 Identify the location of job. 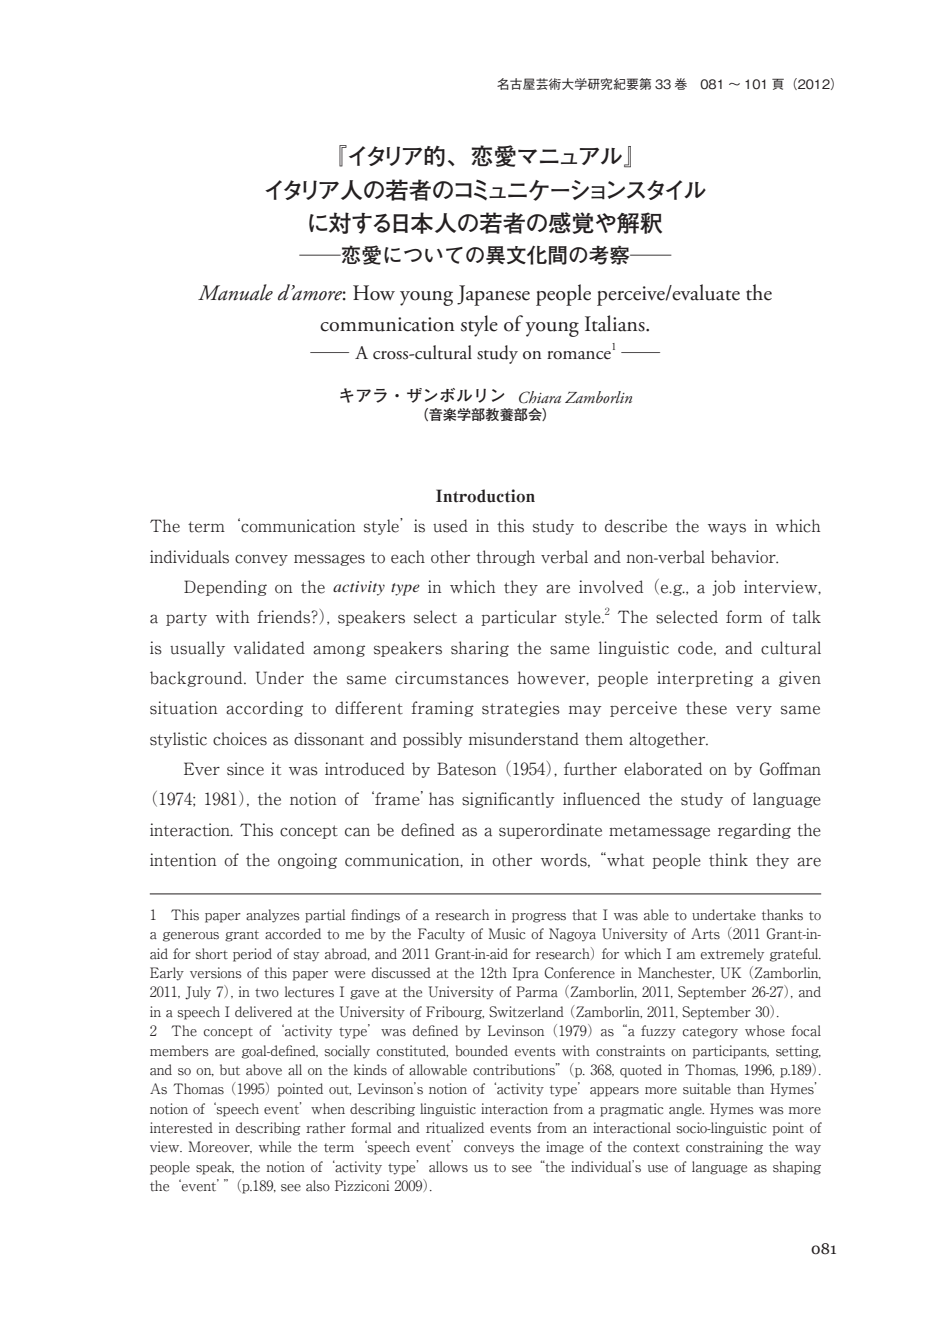
(723, 588).
